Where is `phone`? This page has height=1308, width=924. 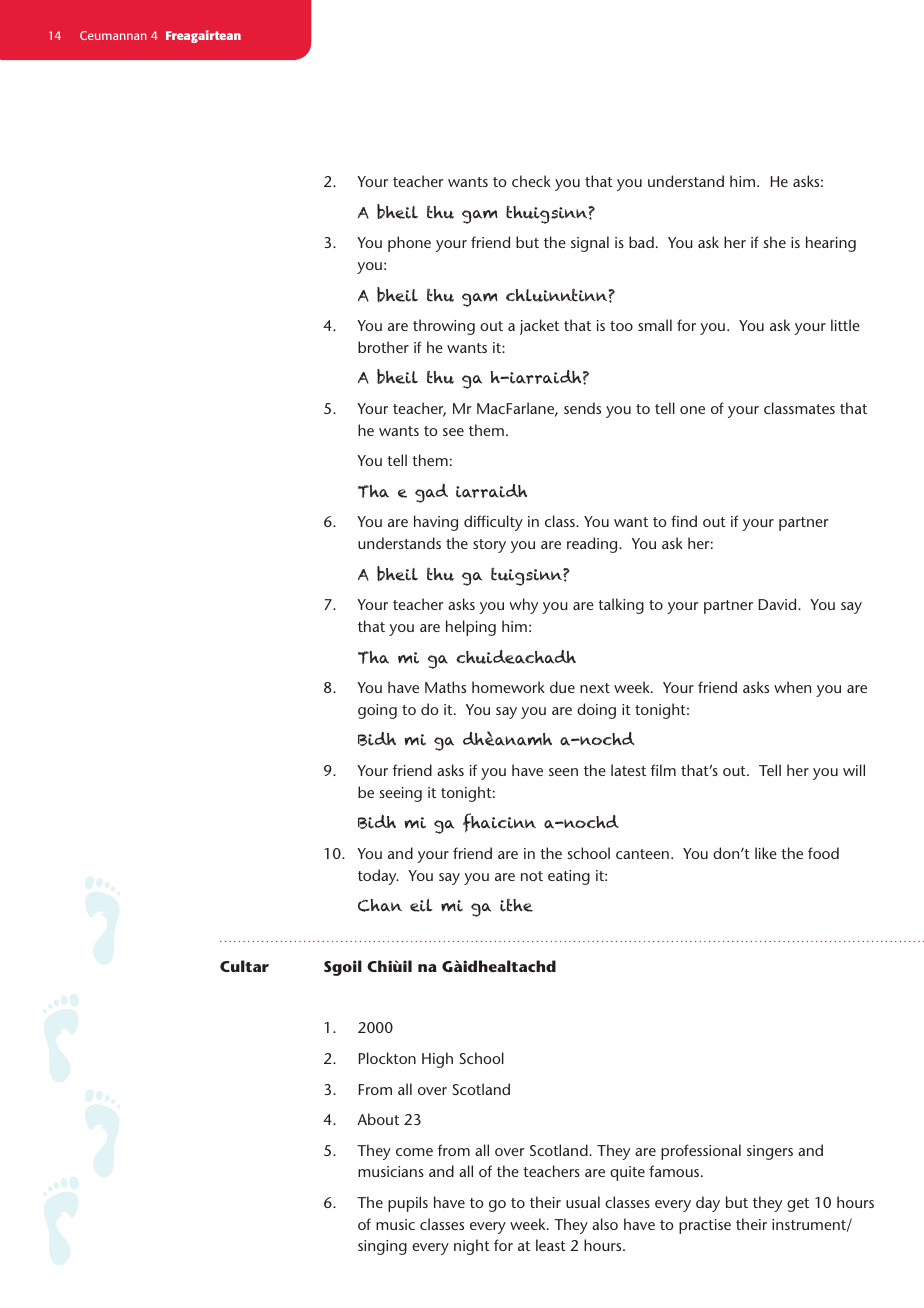
phone is located at coordinates (409, 244).
